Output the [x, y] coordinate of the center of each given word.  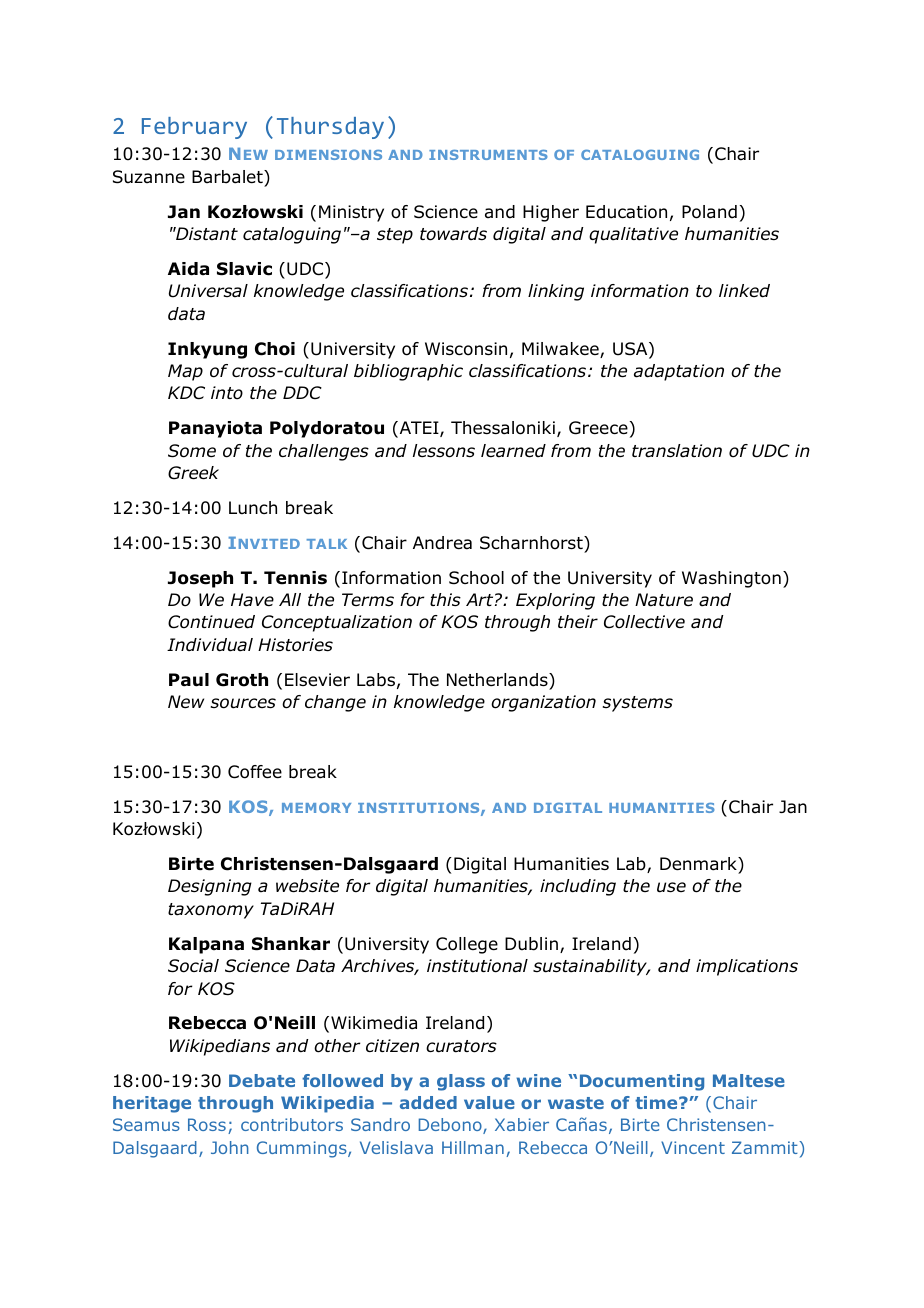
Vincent [693, 1147]
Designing [210, 887]
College [467, 945]
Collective [644, 622]
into [227, 393]
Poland [709, 212]
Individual [210, 645]
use [671, 887]
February [194, 128]
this [445, 600]
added [428, 1102]
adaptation [679, 372]
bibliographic [408, 372]
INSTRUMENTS [488, 155]
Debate [262, 1080]
